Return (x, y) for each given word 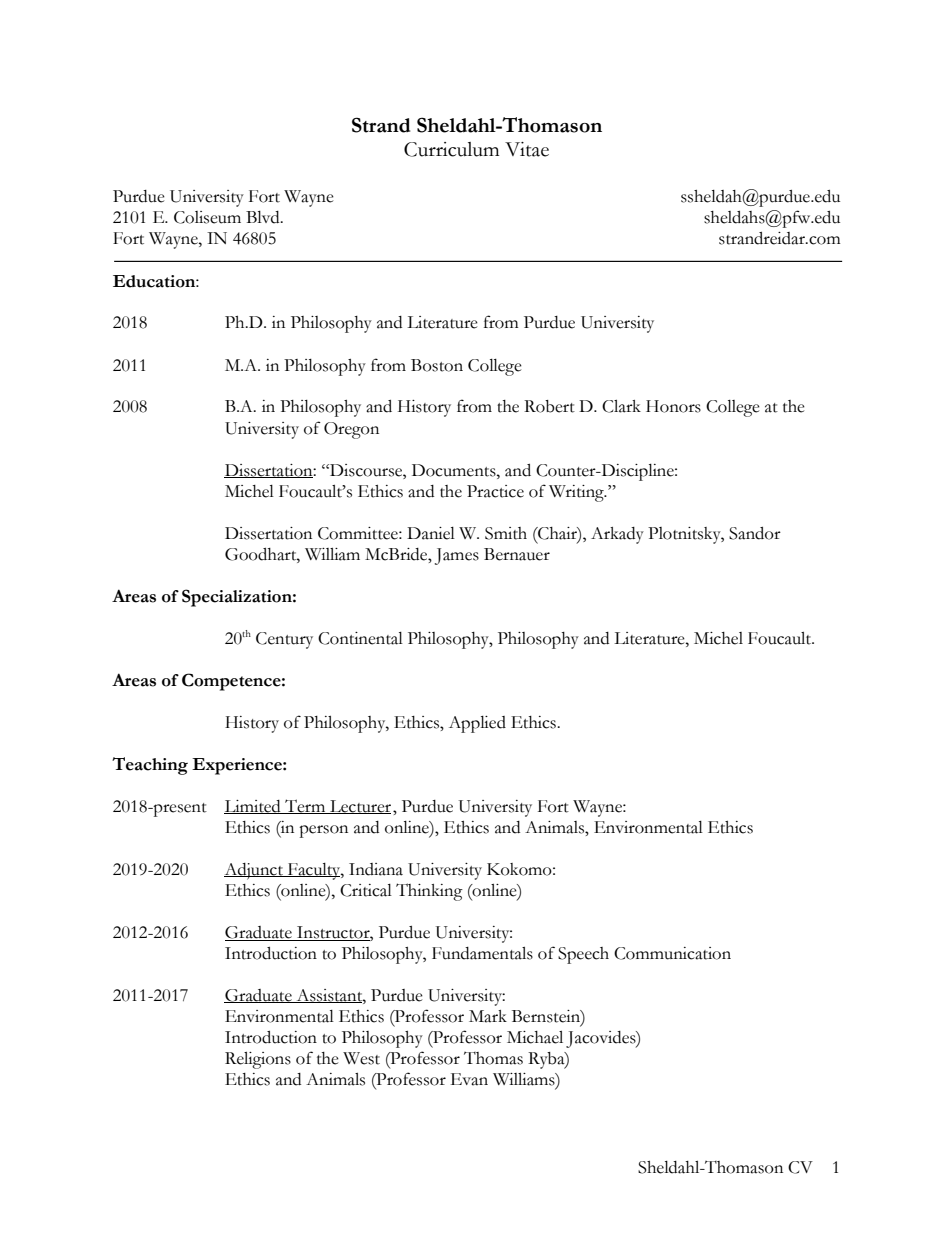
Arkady (617, 535)
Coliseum (207, 217)
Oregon (351, 430)
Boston (437, 365)
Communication (672, 953)
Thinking (429, 892)
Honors (673, 406)
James (457, 556)
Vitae (527, 149)
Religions (258, 1060)
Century (284, 640)
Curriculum (451, 149)
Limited (253, 807)
